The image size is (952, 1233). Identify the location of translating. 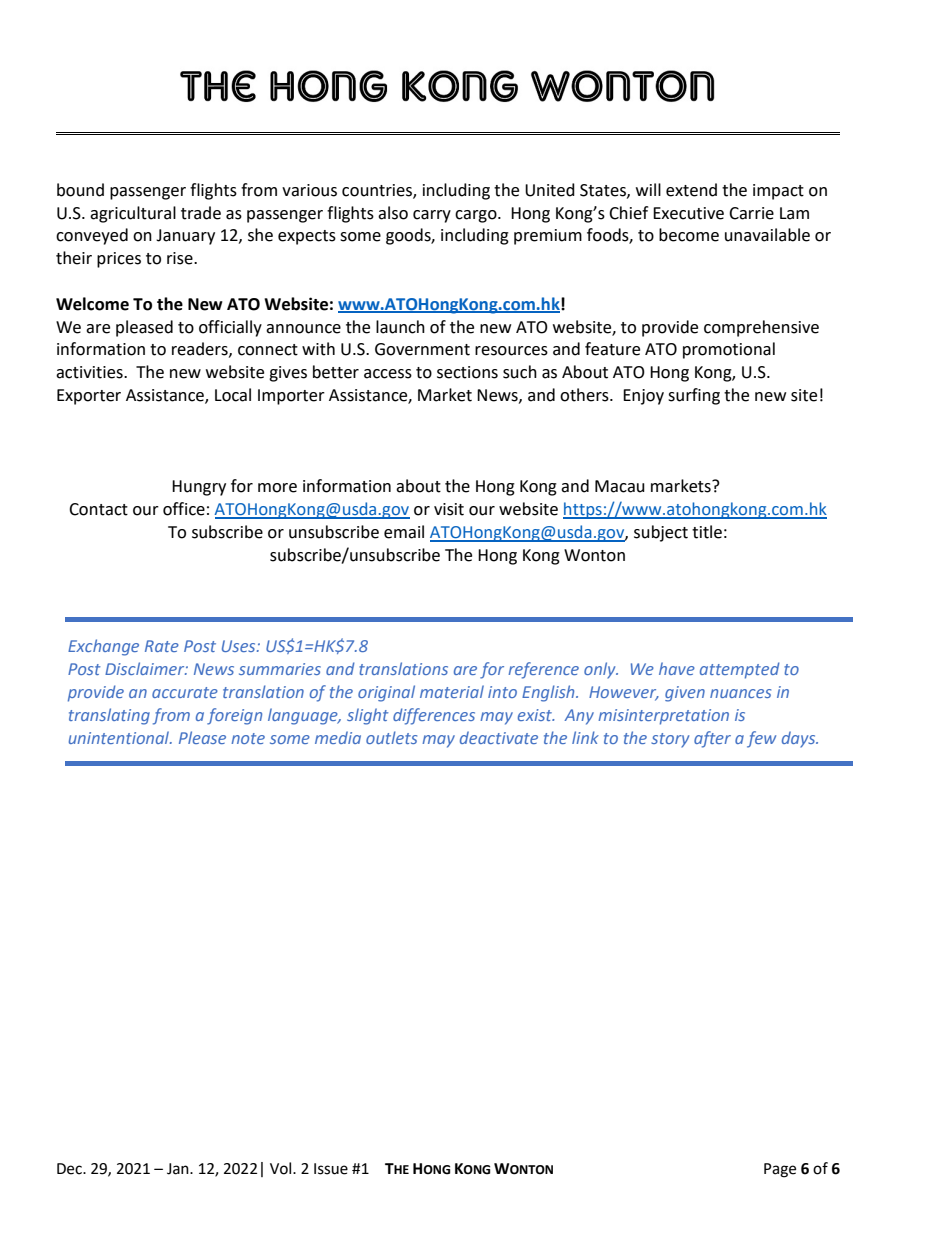
(109, 716).
